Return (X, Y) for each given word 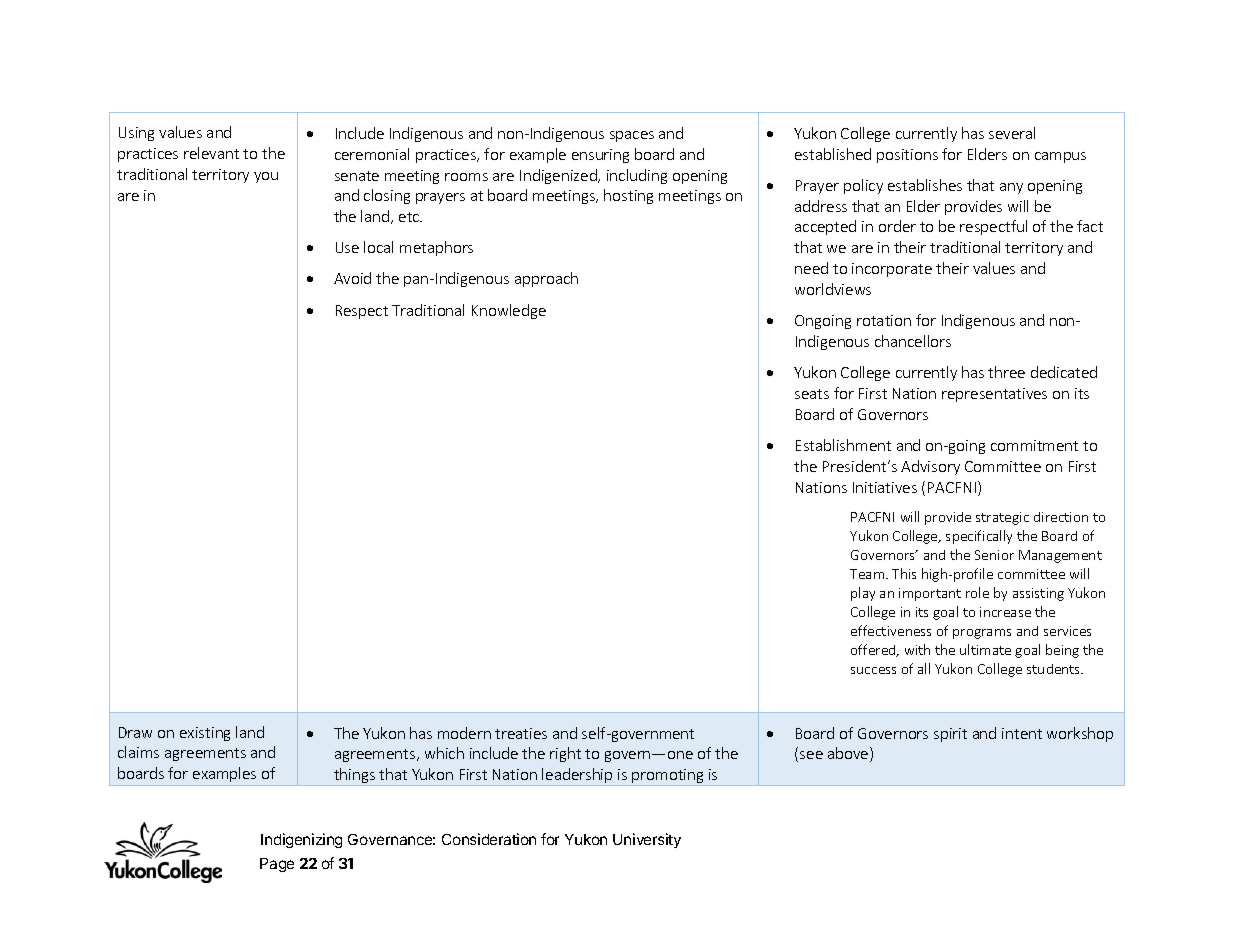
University (647, 840)
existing (205, 734)
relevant (211, 153)
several (1012, 133)
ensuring (600, 156)
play (863, 594)
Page (277, 865)
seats (812, 394)
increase (1005, 612)
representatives (994, 395)
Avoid (352, 278)
